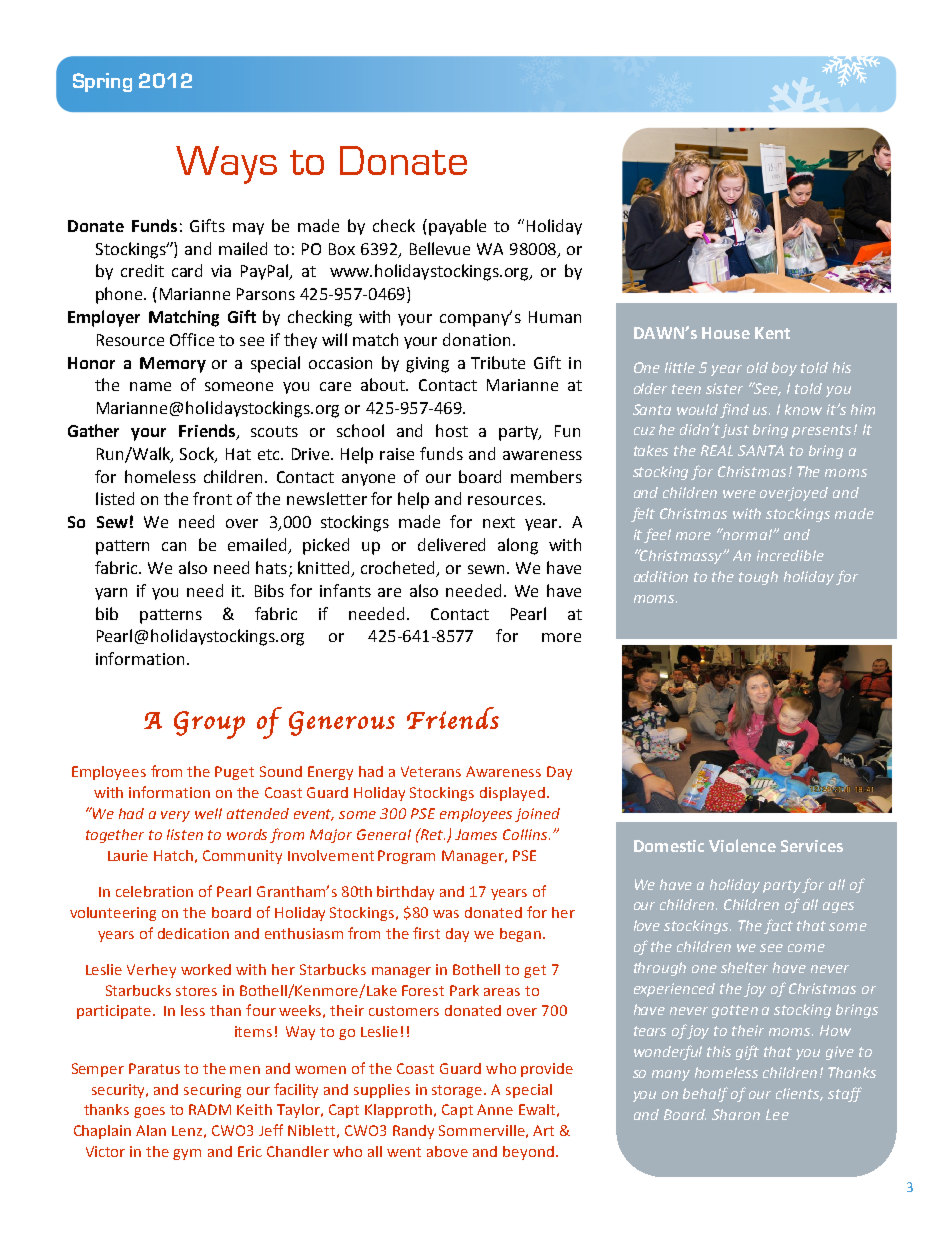 This page has width=952, height=1233. Describe the element at coordinates (226, 165) in the page. I see `Ways` at that location.
